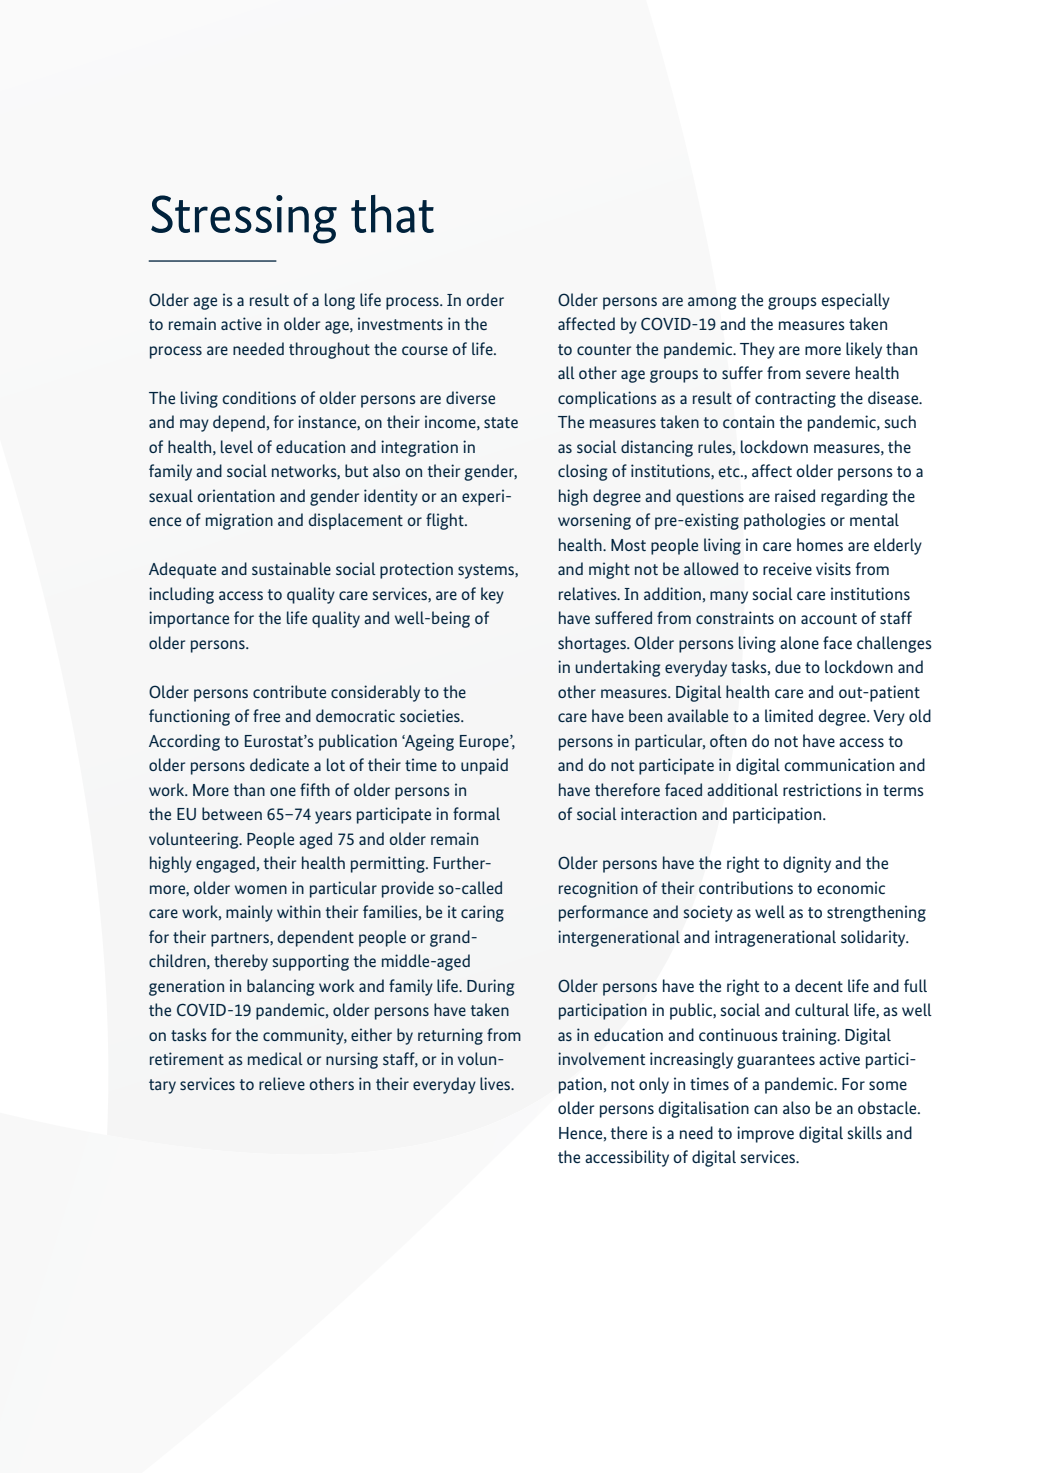 The image size is (1041, 1473). Describe the element at coordinates (282, 1083) in the screenshot. I see `relieve` at that location.
